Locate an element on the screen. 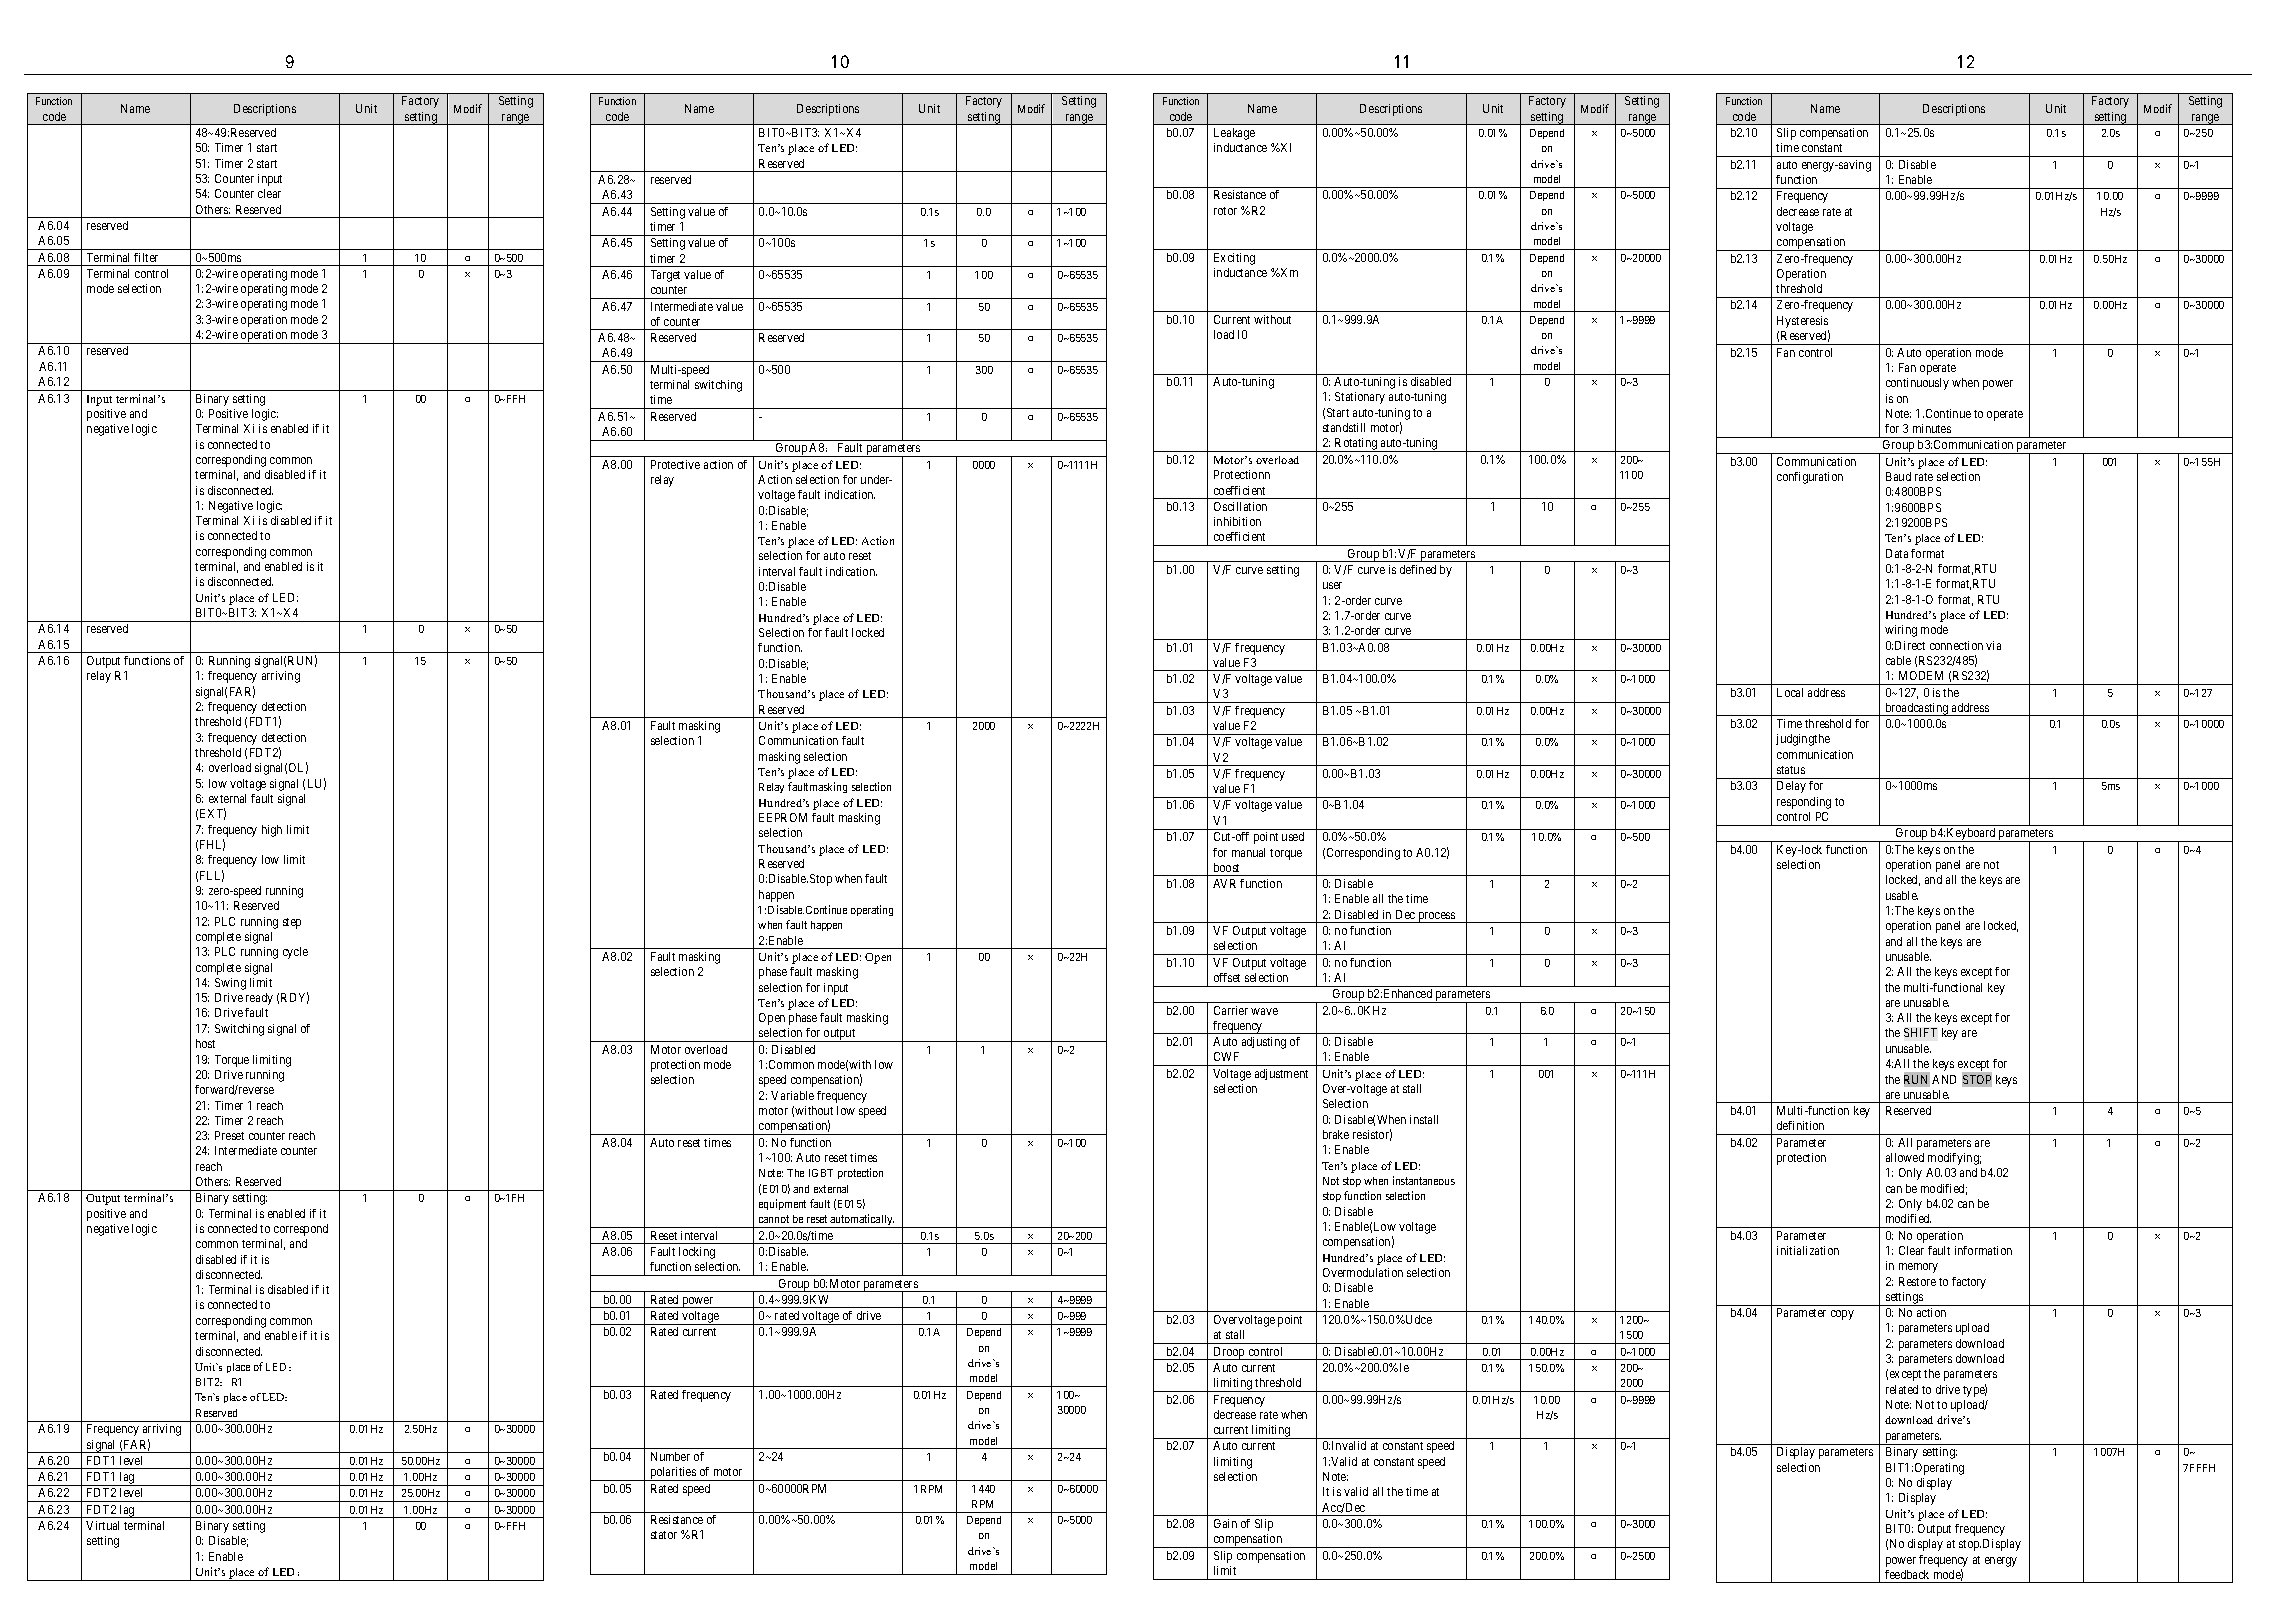 This screenshot has height=1613, width=2280. related is located at coordinates (1902, 1389).
